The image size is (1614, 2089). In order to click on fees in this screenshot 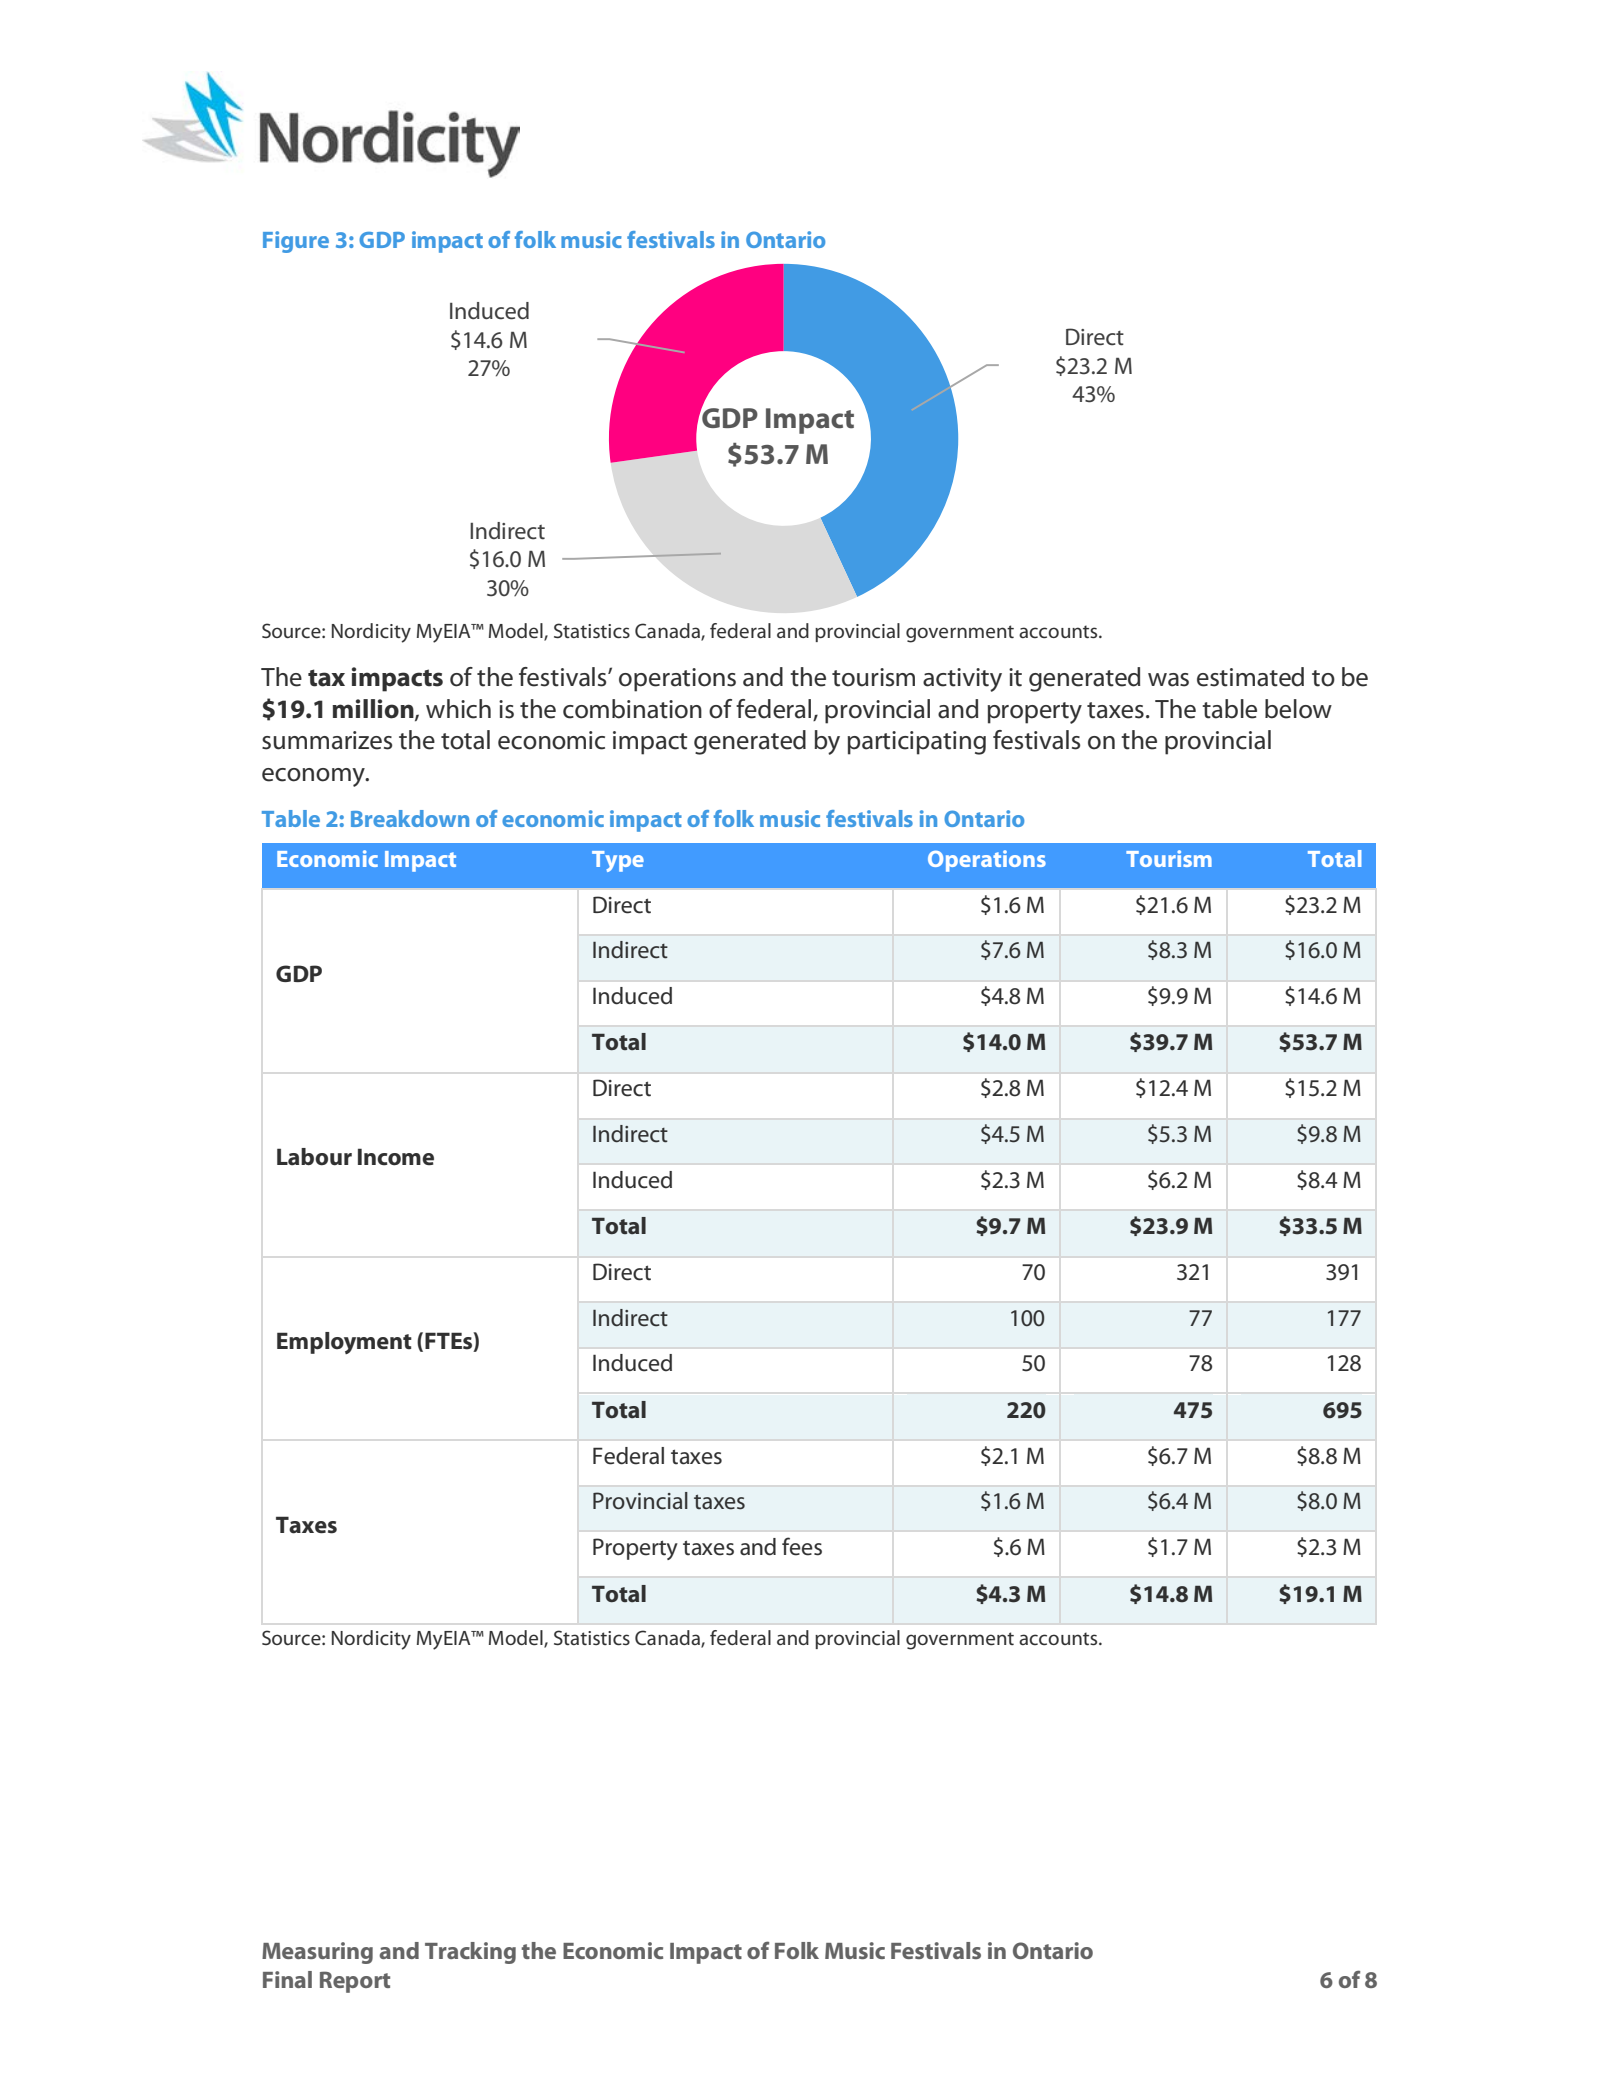, I will do `click(802, 1546)`.
